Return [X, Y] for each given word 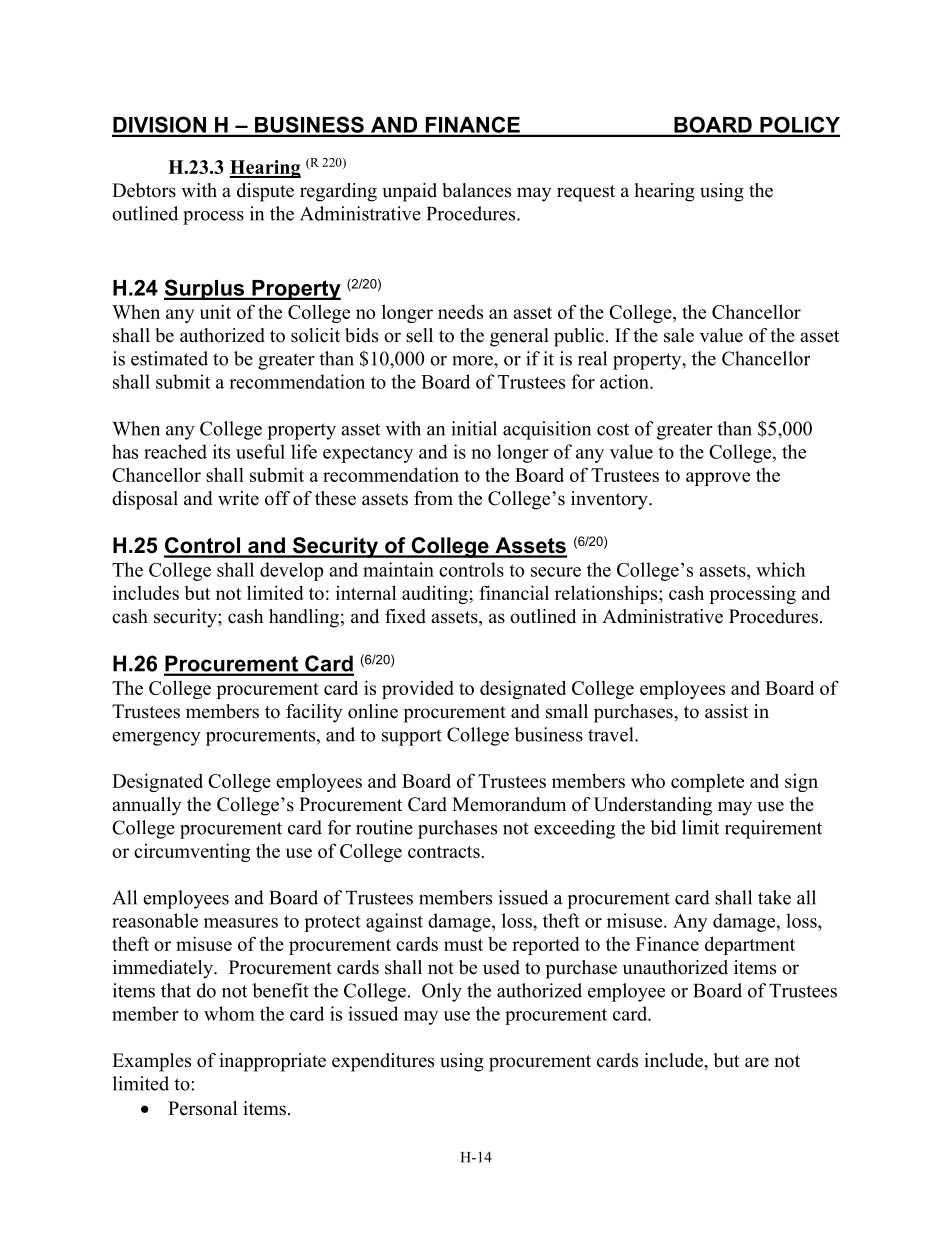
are [757, 1062]
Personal [202, 1108]
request [586, 193]
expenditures [383, 1062]
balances [476, 190]
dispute [265, 192]
